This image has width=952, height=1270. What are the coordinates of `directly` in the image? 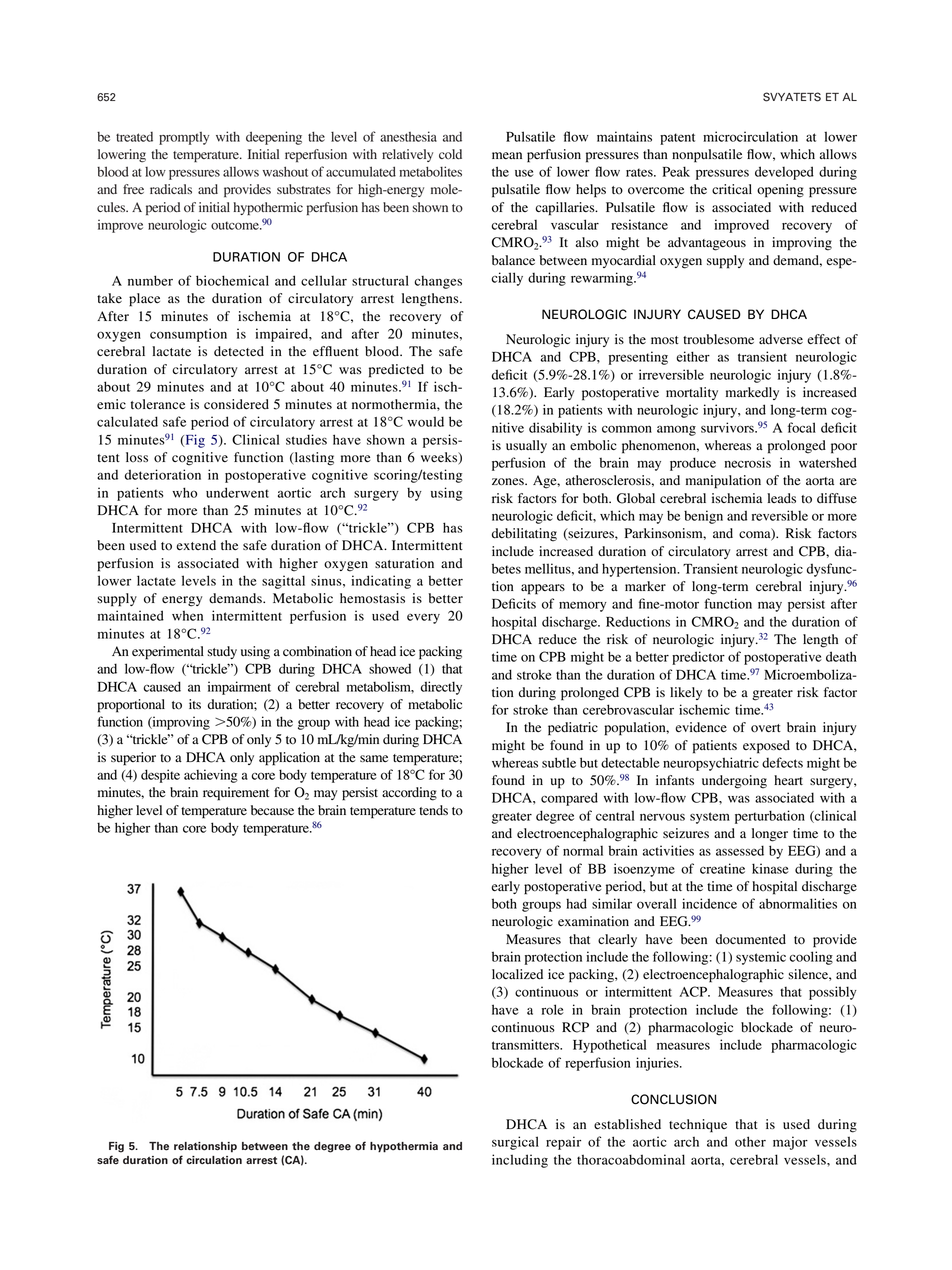 It's located at (441, 688).
